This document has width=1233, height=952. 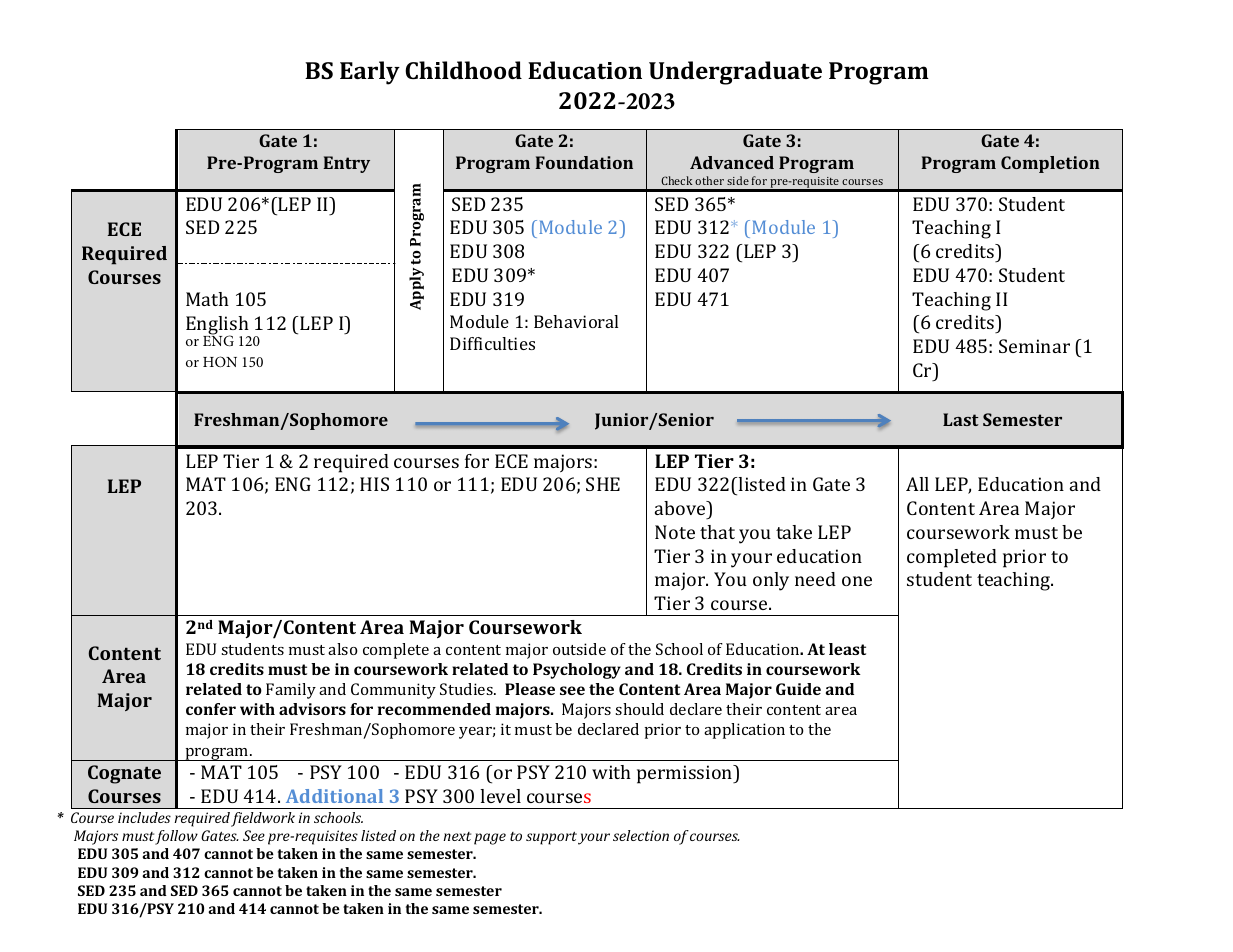 What do you see at coordinates (917, 484) in the document?
I see `All` at bounding box center [917, 484].
